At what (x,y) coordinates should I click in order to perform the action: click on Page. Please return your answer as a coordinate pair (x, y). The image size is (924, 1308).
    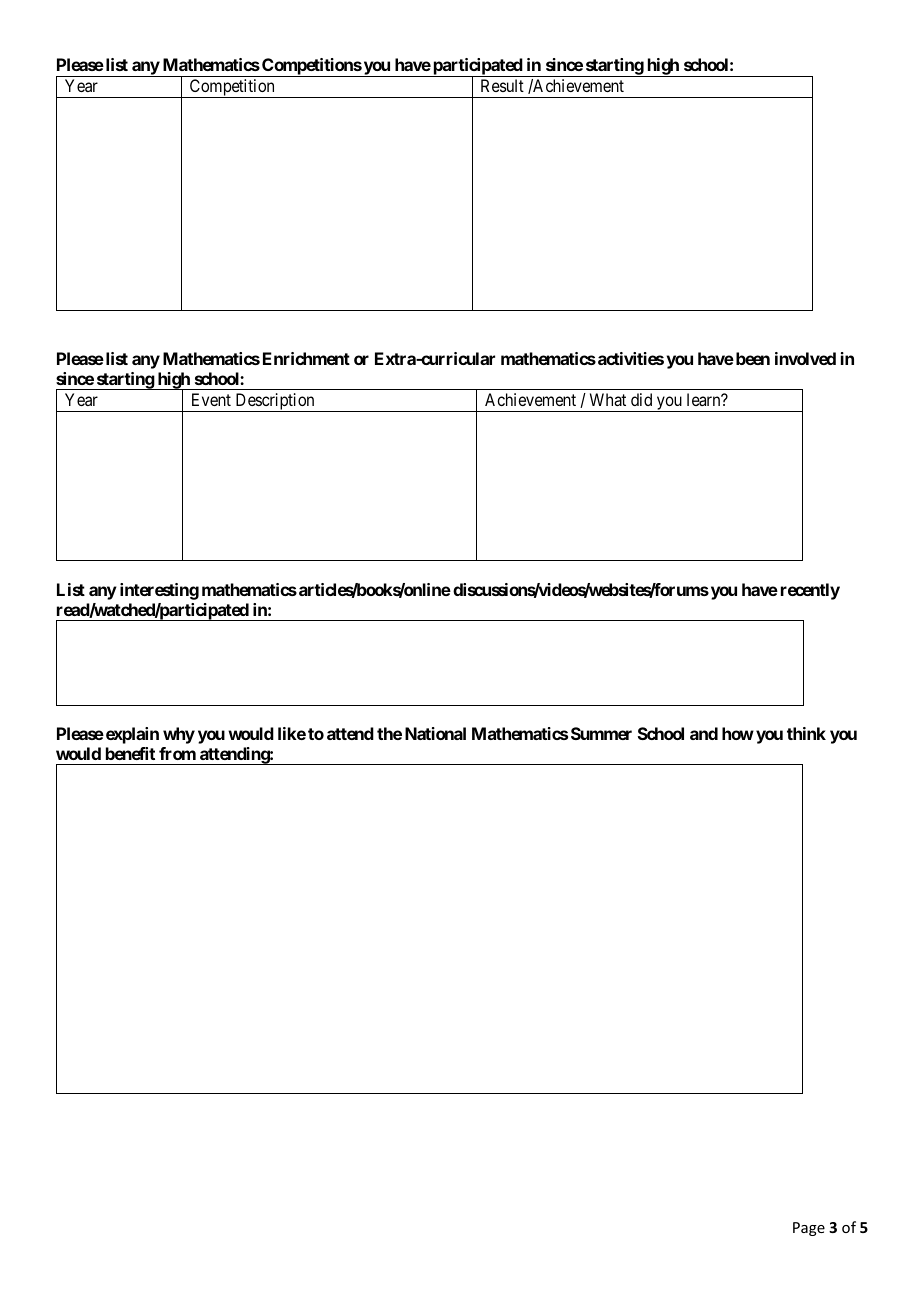
    Looking at the image, I should click on (809, 1229).
